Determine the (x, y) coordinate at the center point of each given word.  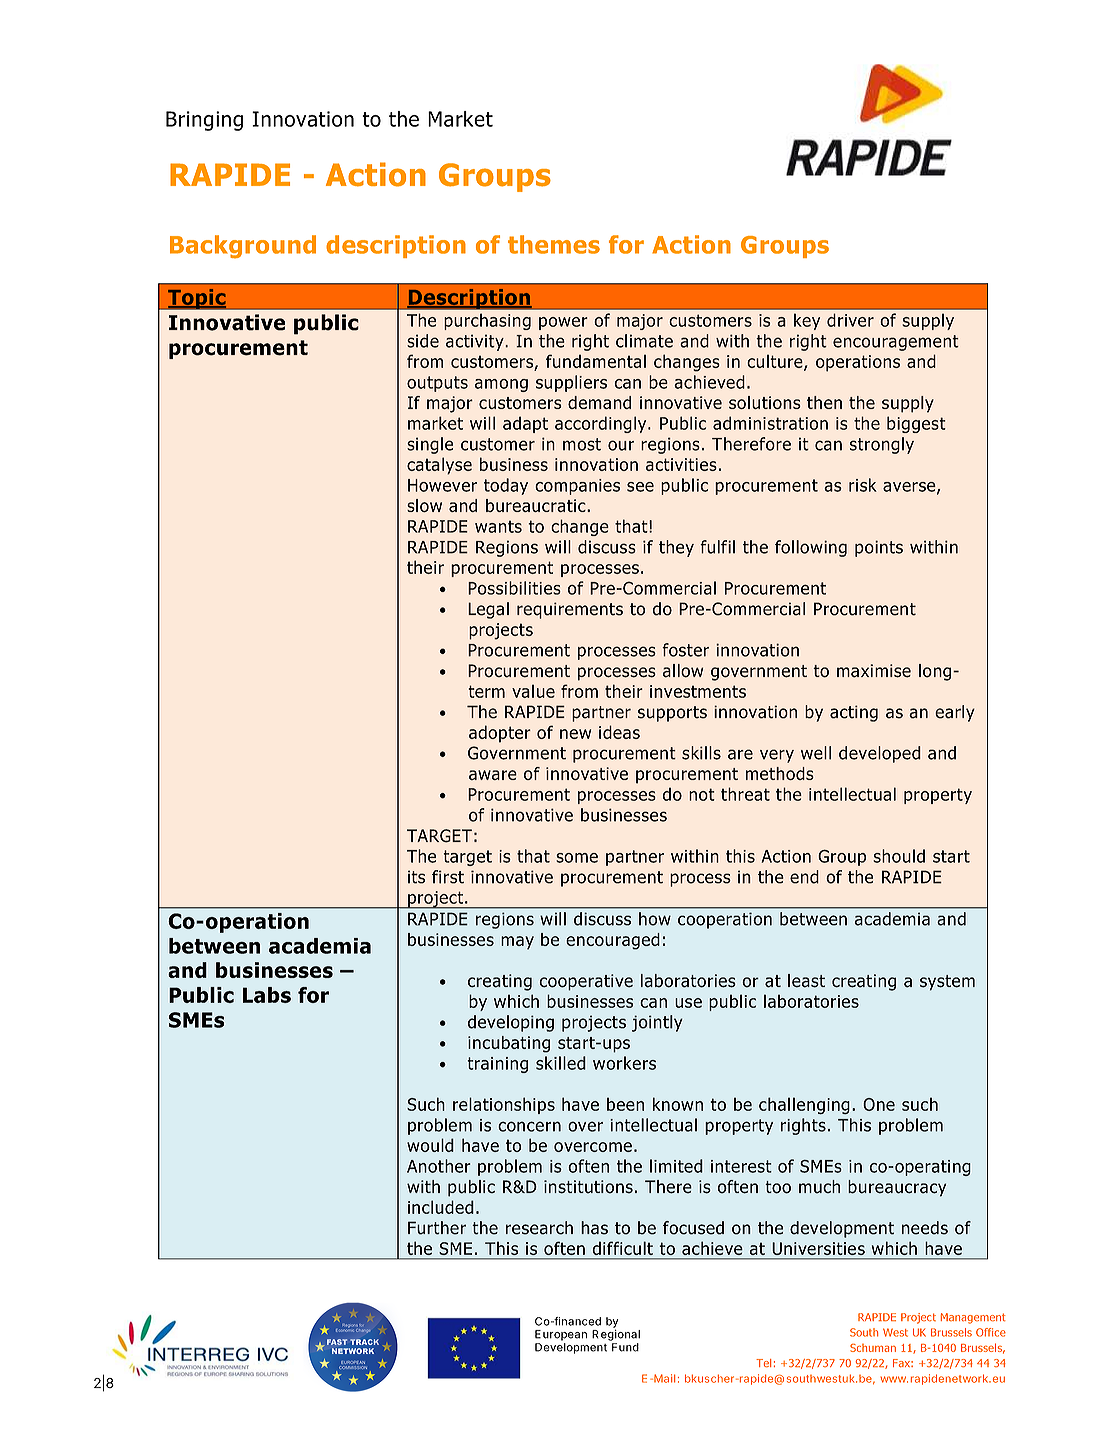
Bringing (204, 121)
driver (850, 320)
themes (554, 244)
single (430, 445)
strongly (882, 445)
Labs (267, 995)
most (582, 444)
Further (437, 1228)
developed (880, 754)
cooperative (586, 982)
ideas (619, 732)
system (947, 983)
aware (493, 775)
